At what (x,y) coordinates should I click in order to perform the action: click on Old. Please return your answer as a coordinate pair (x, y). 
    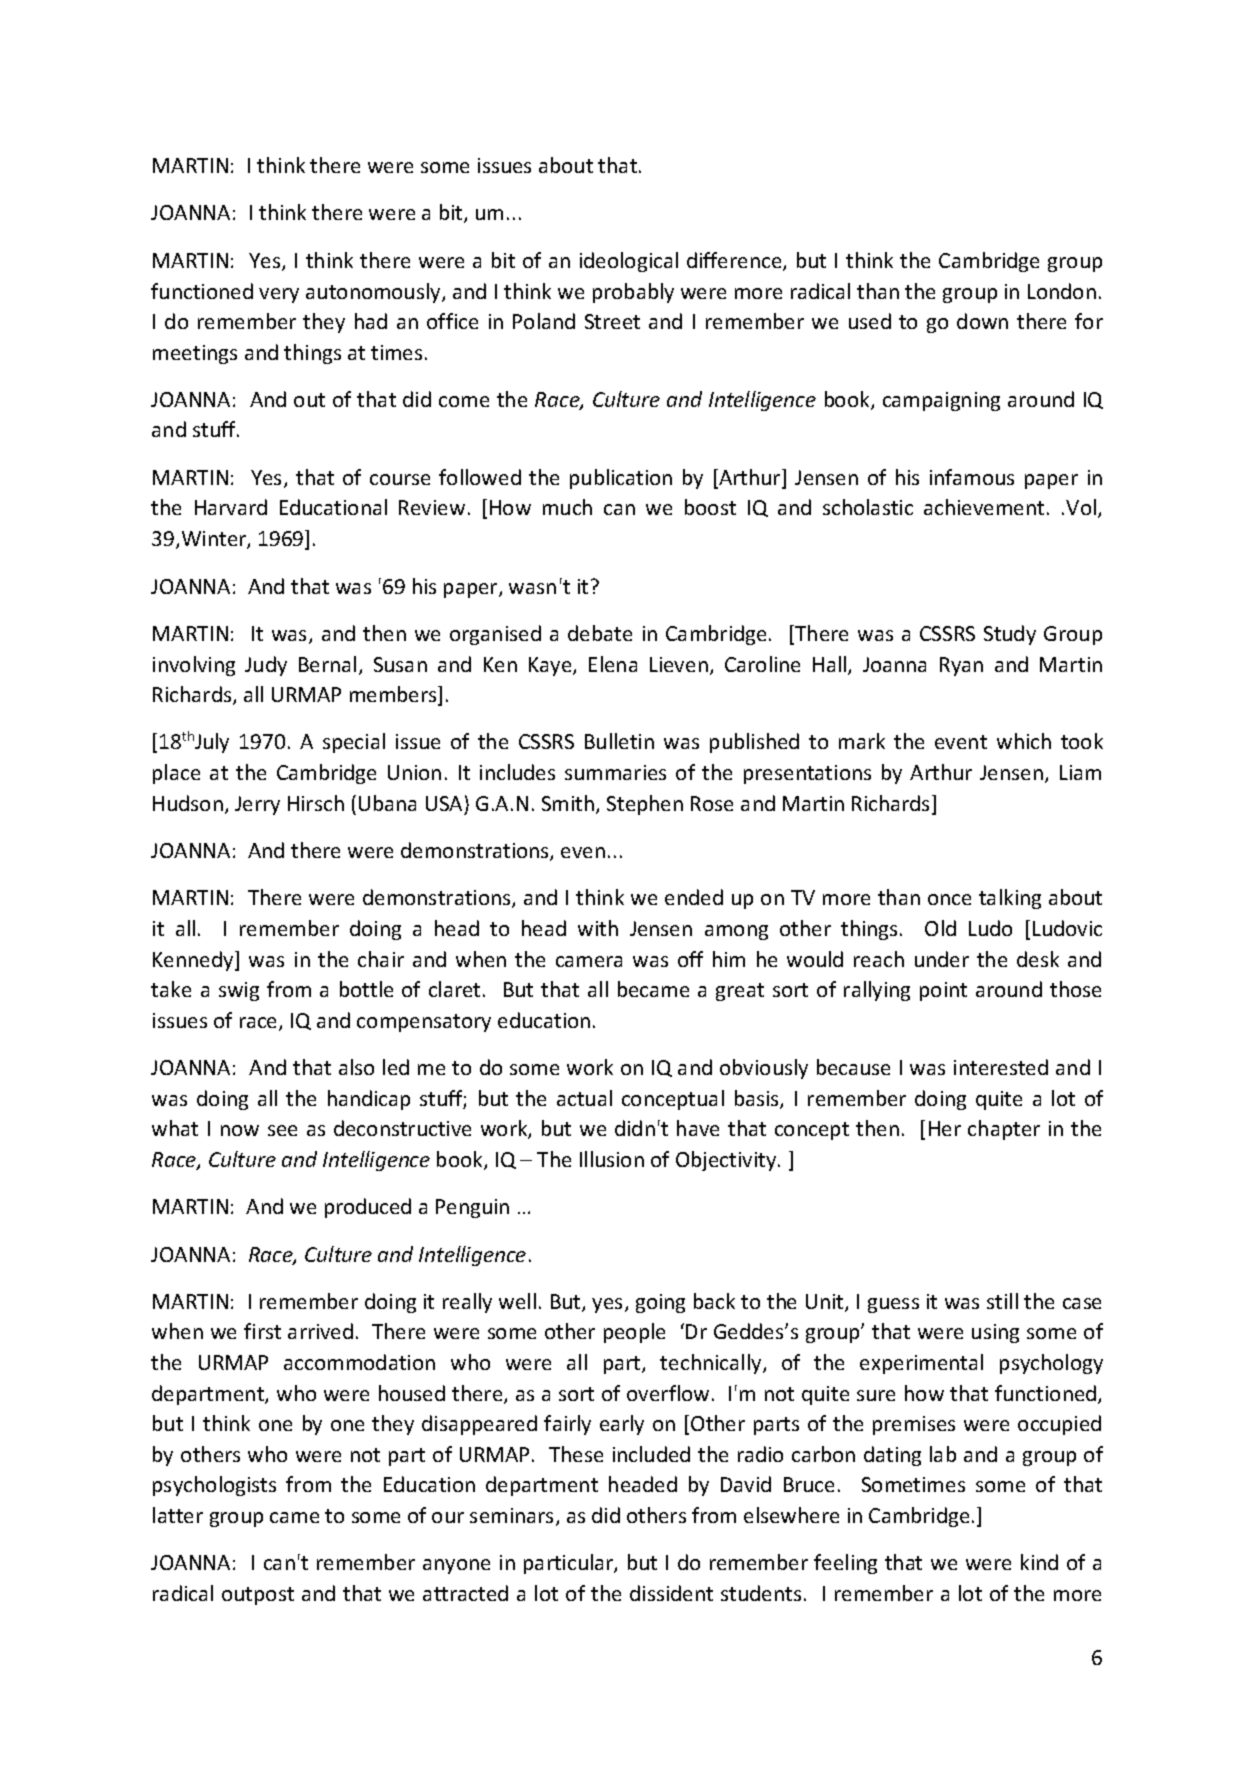
    Looking at the image, I should click on (940, 928).
